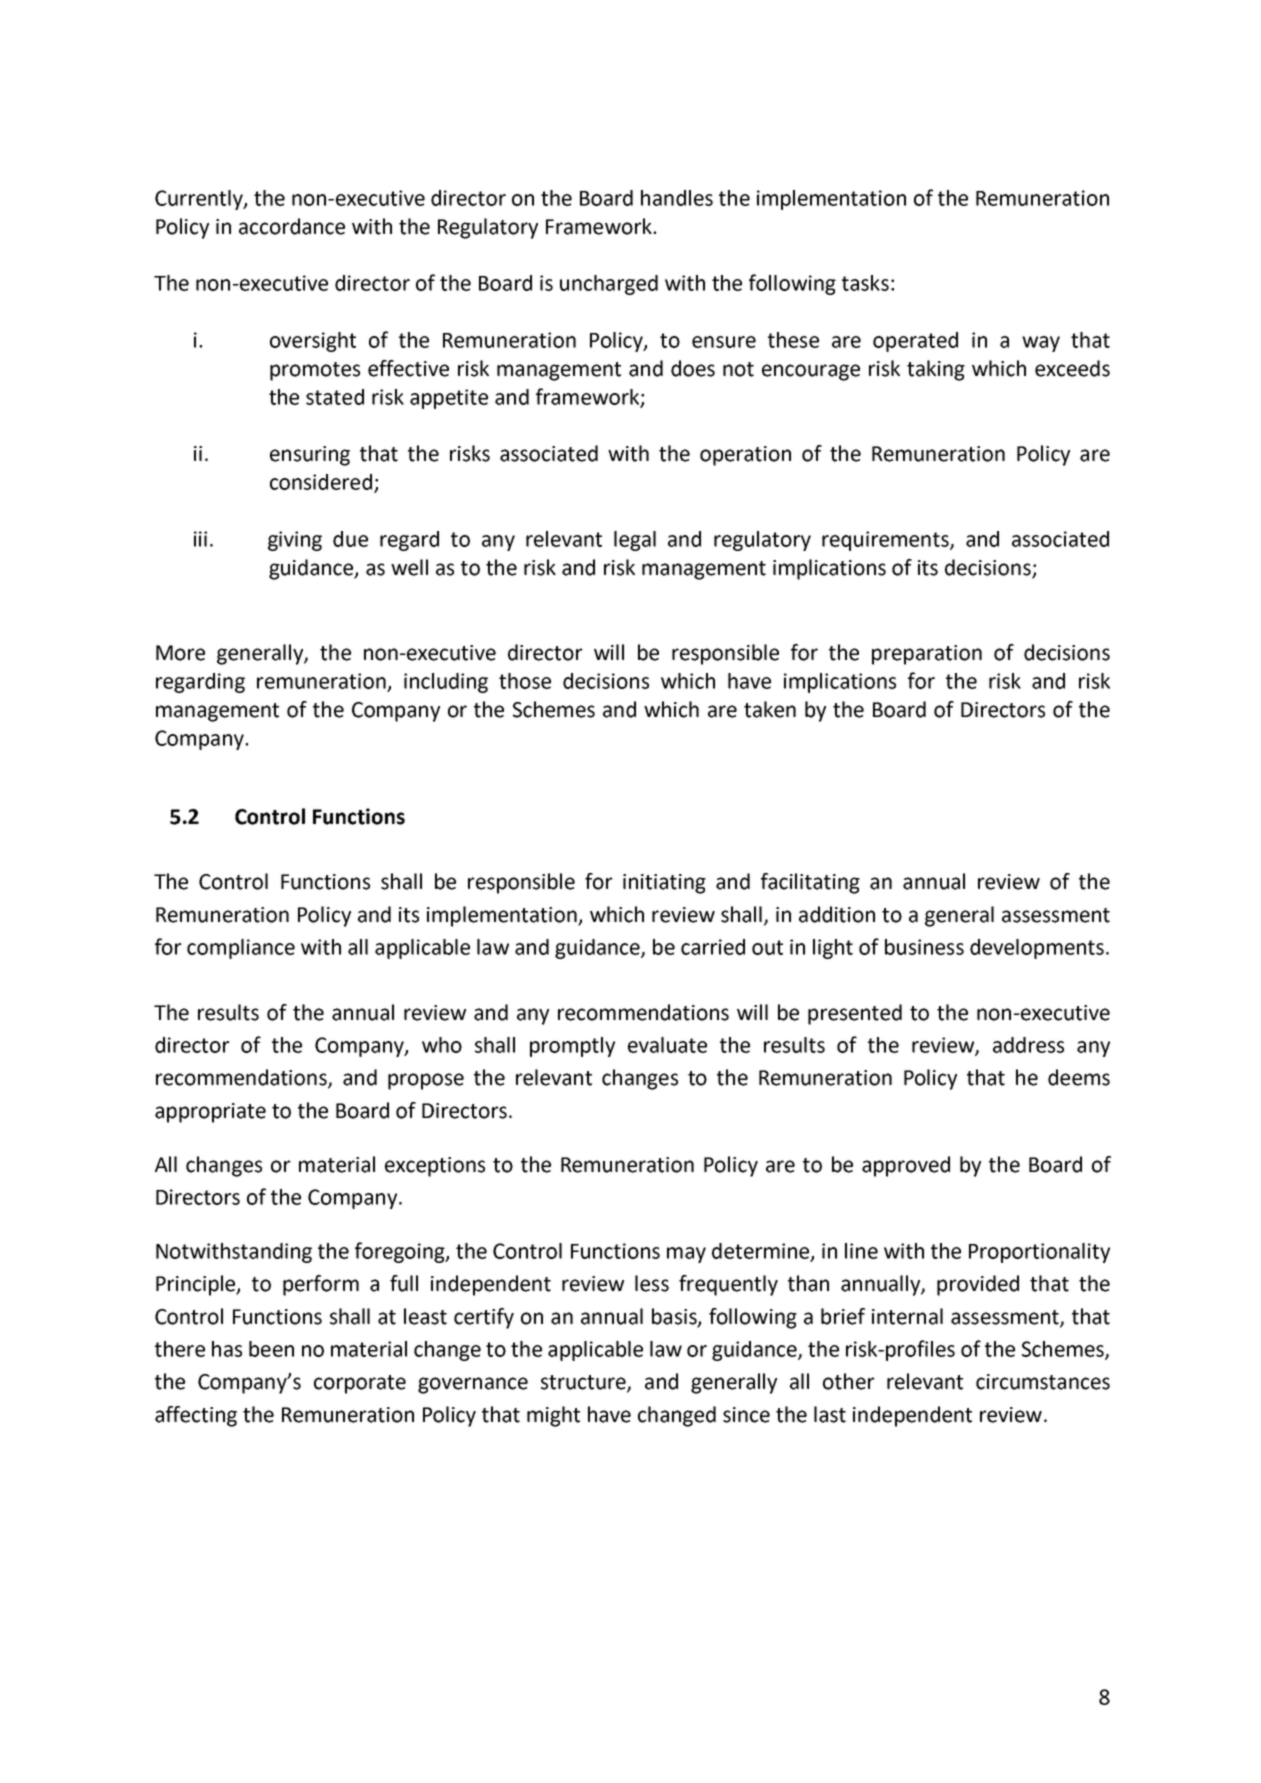 The width and height of the screenshot is (1261, 1783). What do you see at coordinates (677, 198) in the screenshot?
I see `handles` at bounding box center [677, 198].
